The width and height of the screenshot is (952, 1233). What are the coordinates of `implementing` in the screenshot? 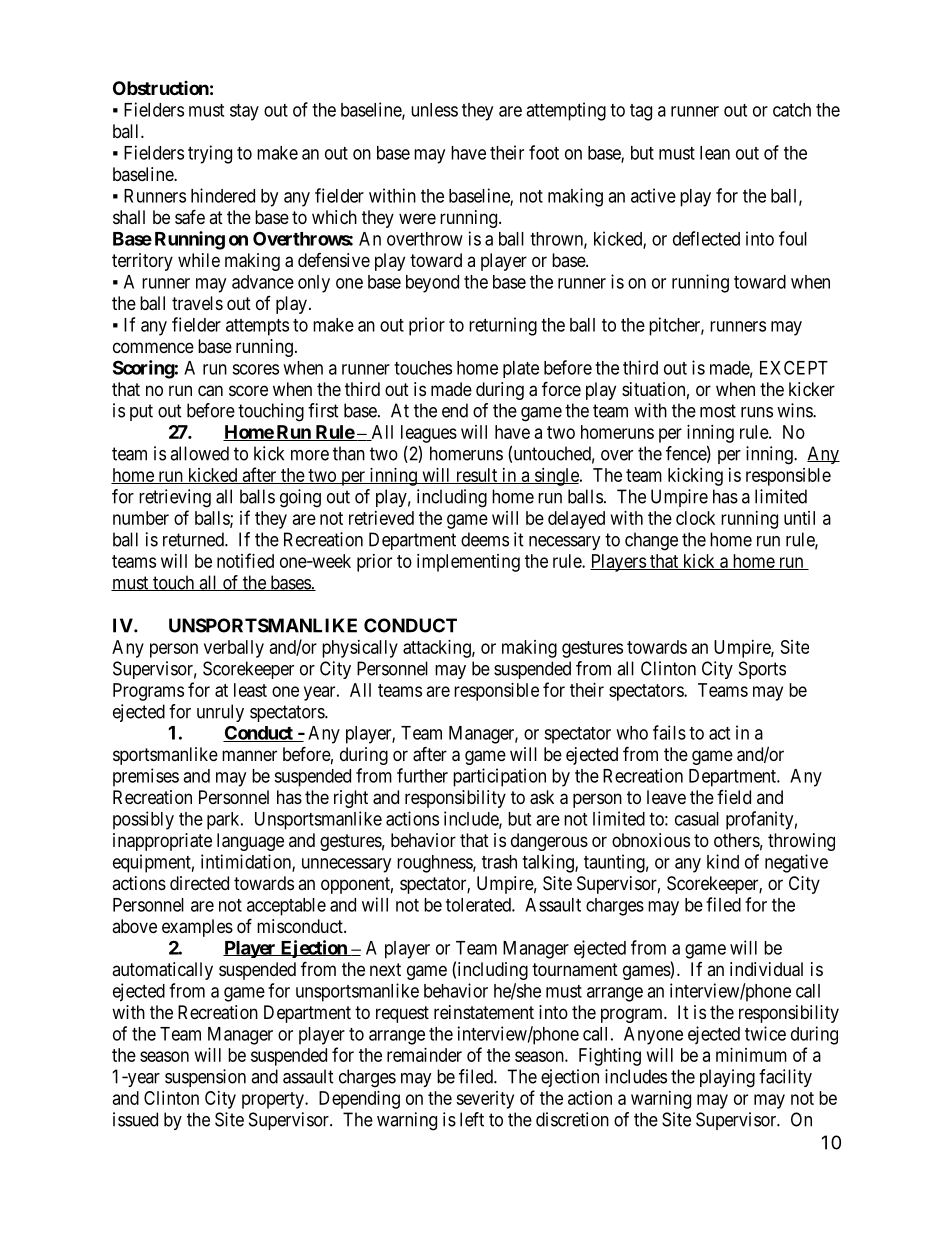 It's located at (468, 563).
